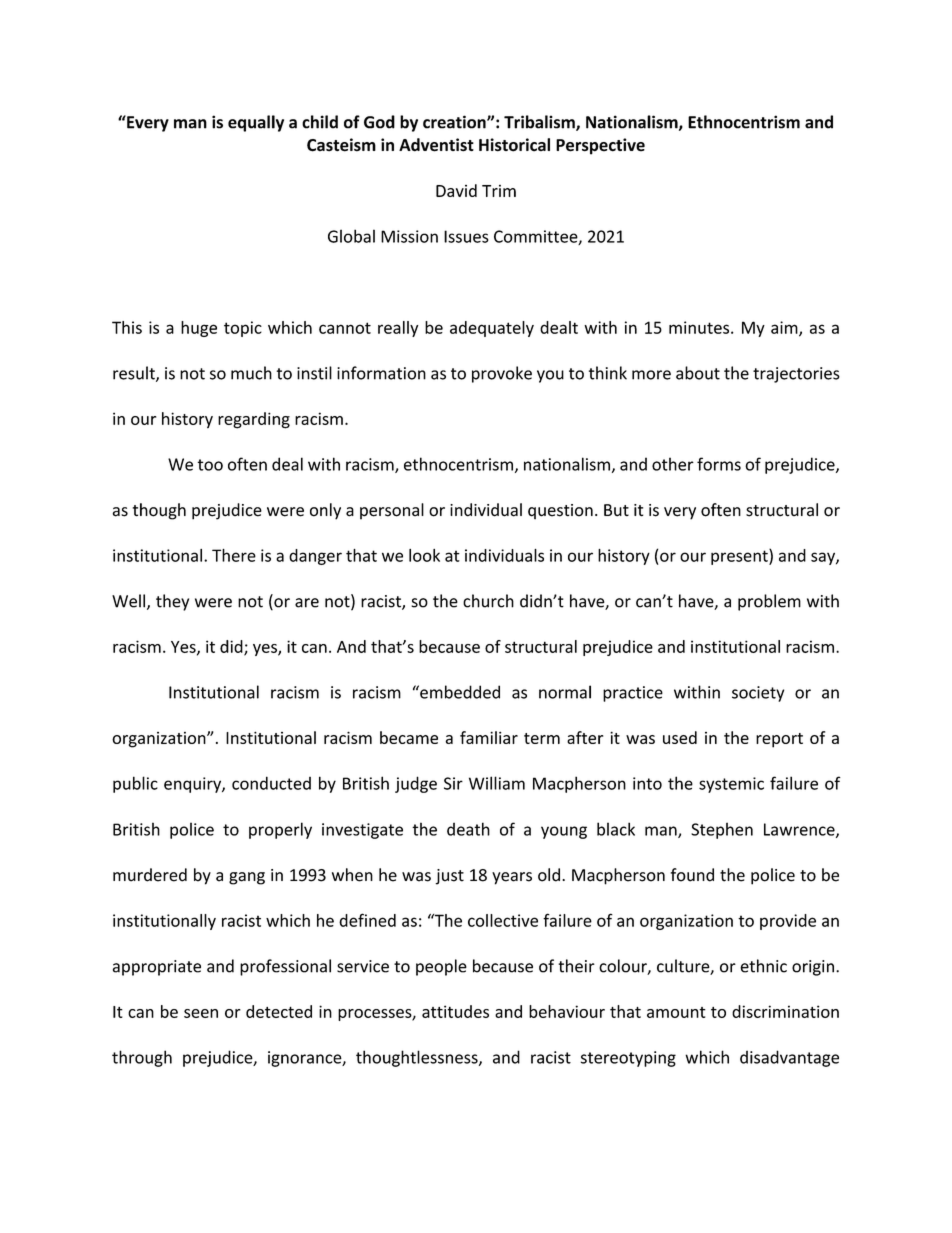 This screenshot has height=1233, width=952. Describe the element at coordinates (722, 830) in the screenshot. I see `Stephen` at that location.
